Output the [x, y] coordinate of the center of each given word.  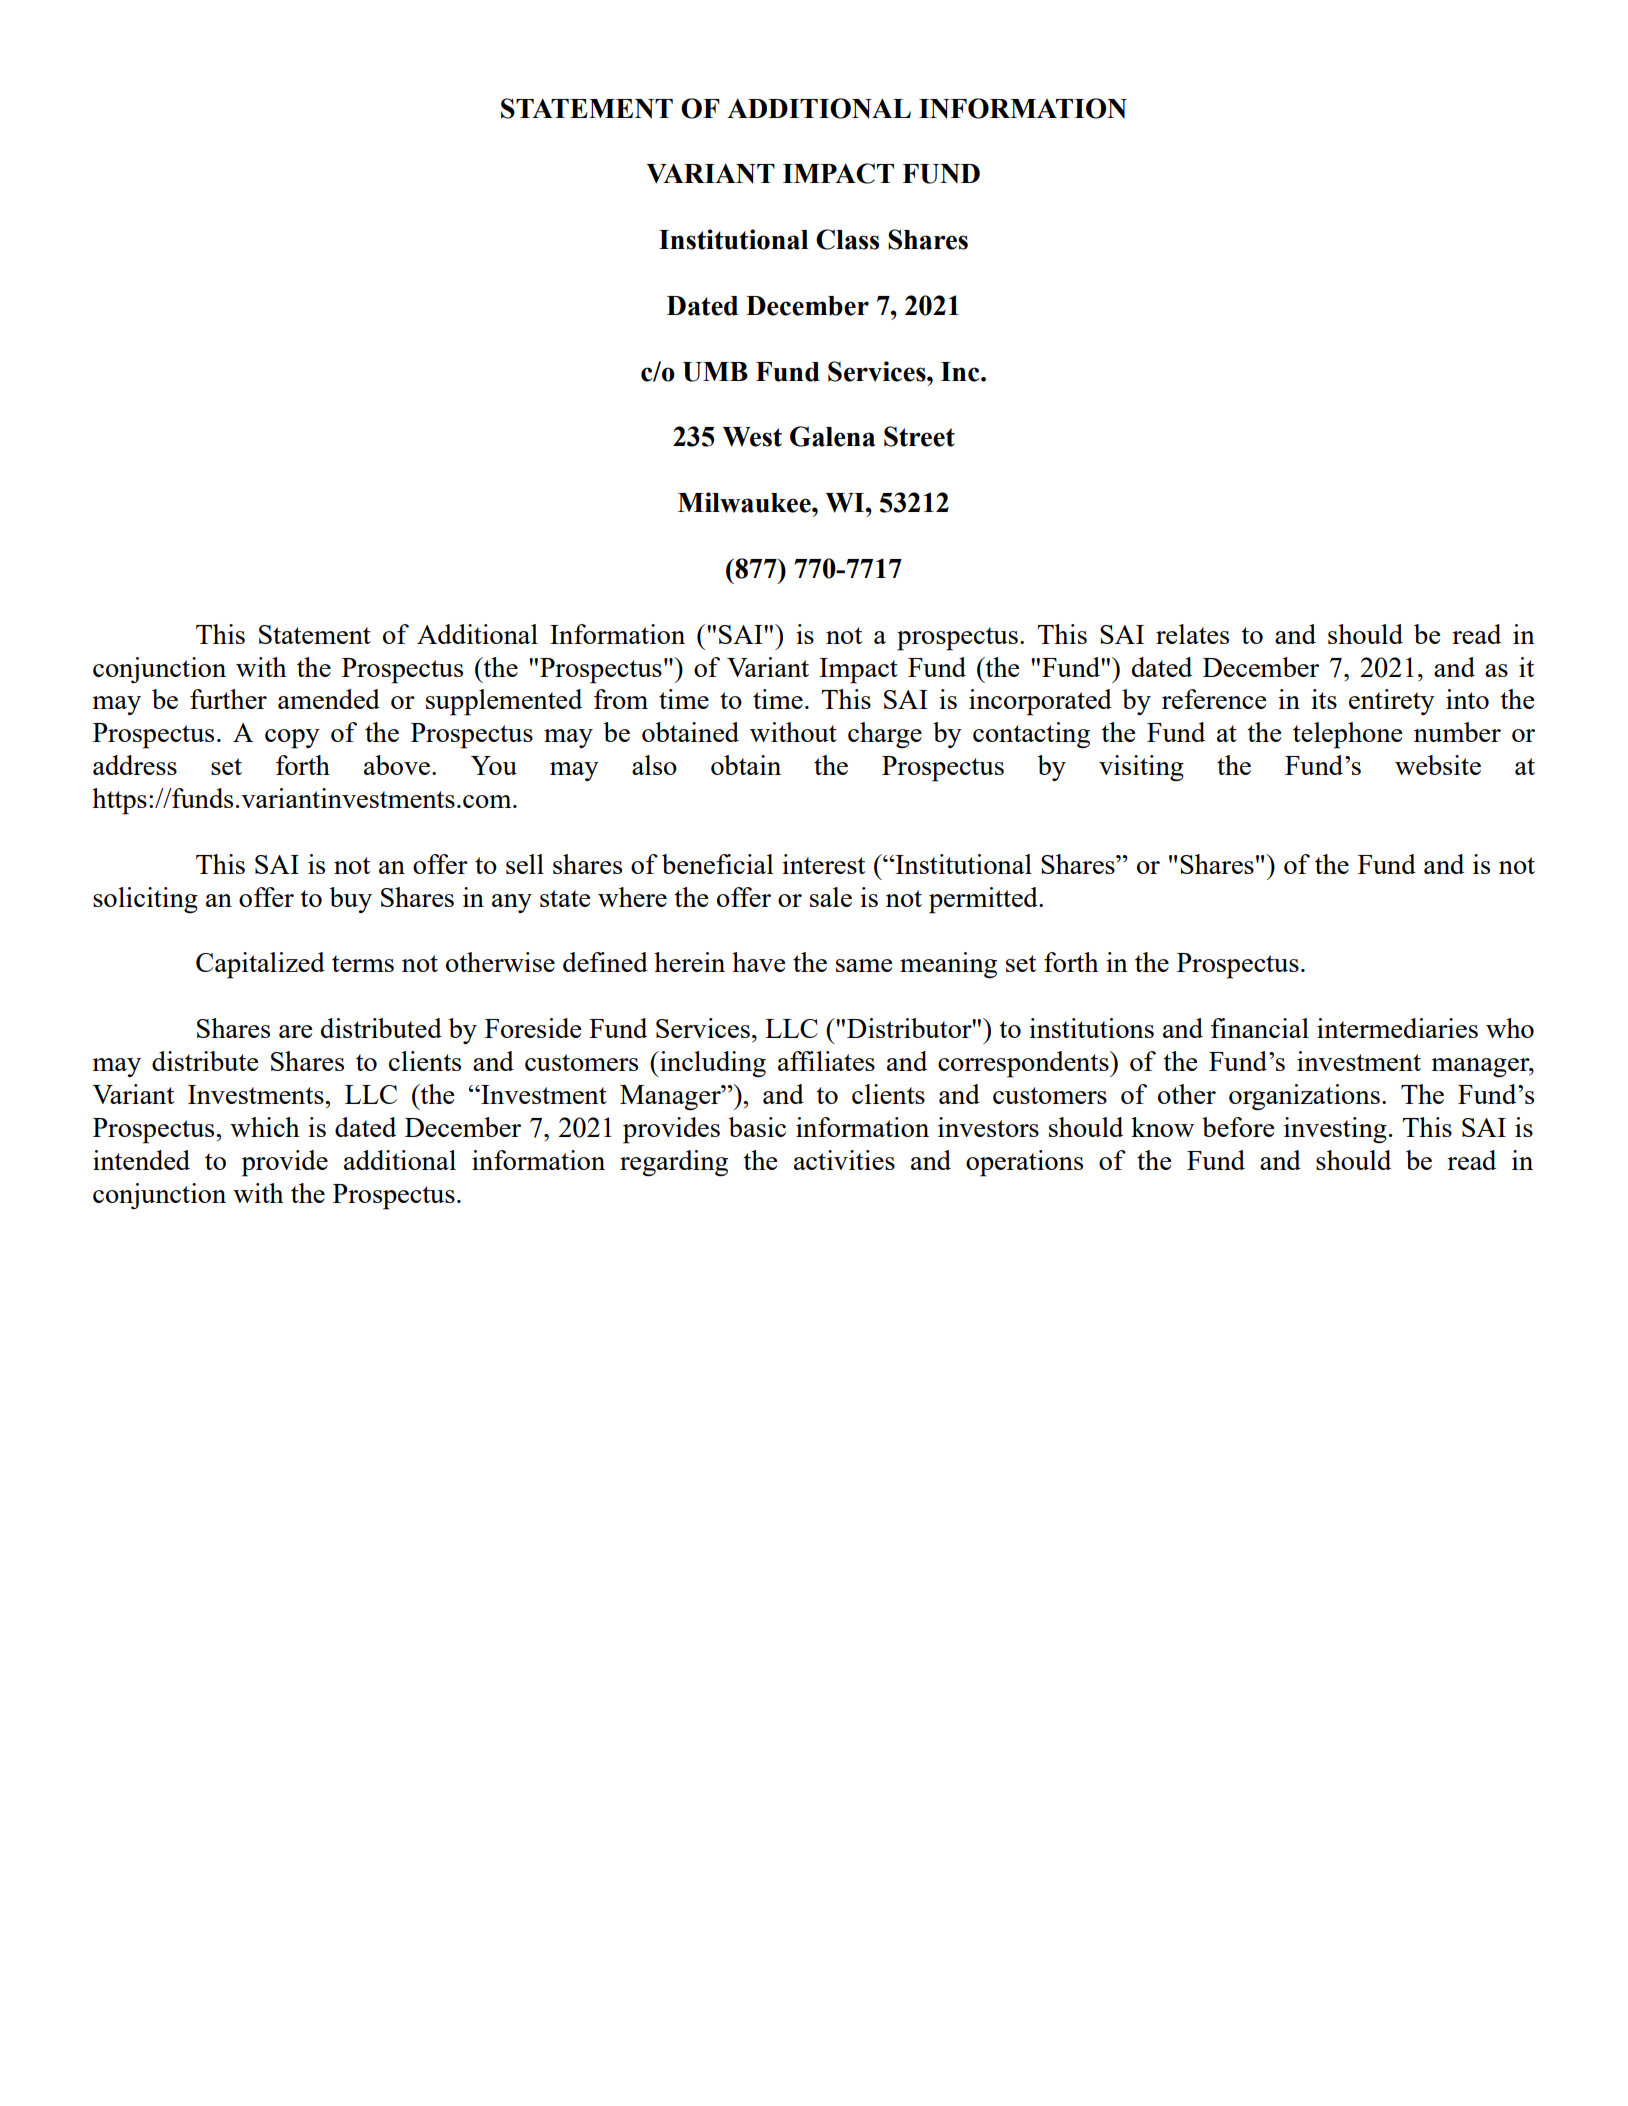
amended [329, 699]
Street [919, 436]
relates [1192, 634]
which [265, 1127]
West [752, 437]
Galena [832, 436]
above [398, 765]
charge [885, 735]
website [1438, 765]
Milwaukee [745, 502]
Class [847, 239]
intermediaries [1397, 1028]
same [864, 965]
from [621, 699]
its [1324, 699]
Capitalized [260, 965]
